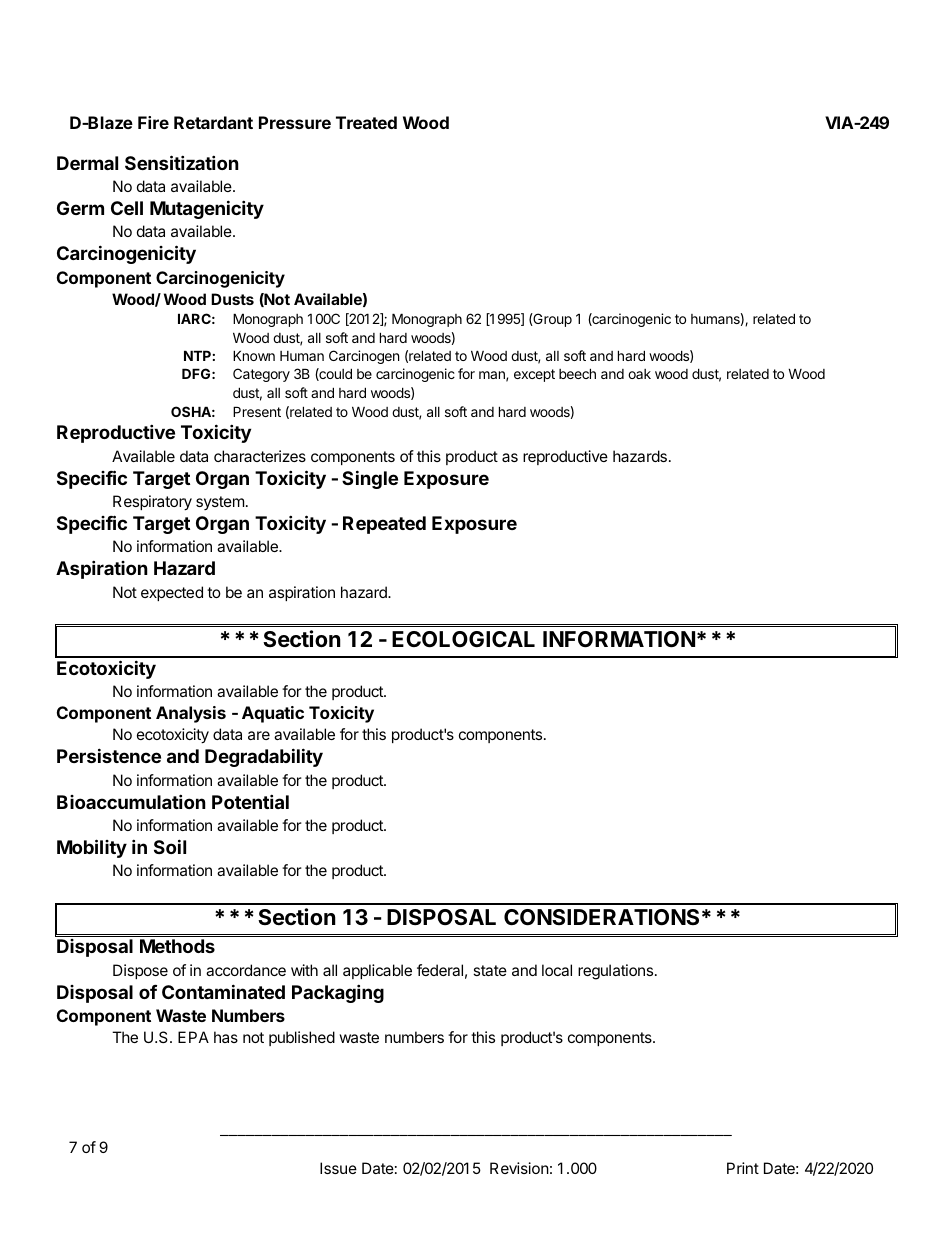  What do you see at coordinates (250, 801) in the screenshot?
I see `Potential` at bounding box center [250, 801].
